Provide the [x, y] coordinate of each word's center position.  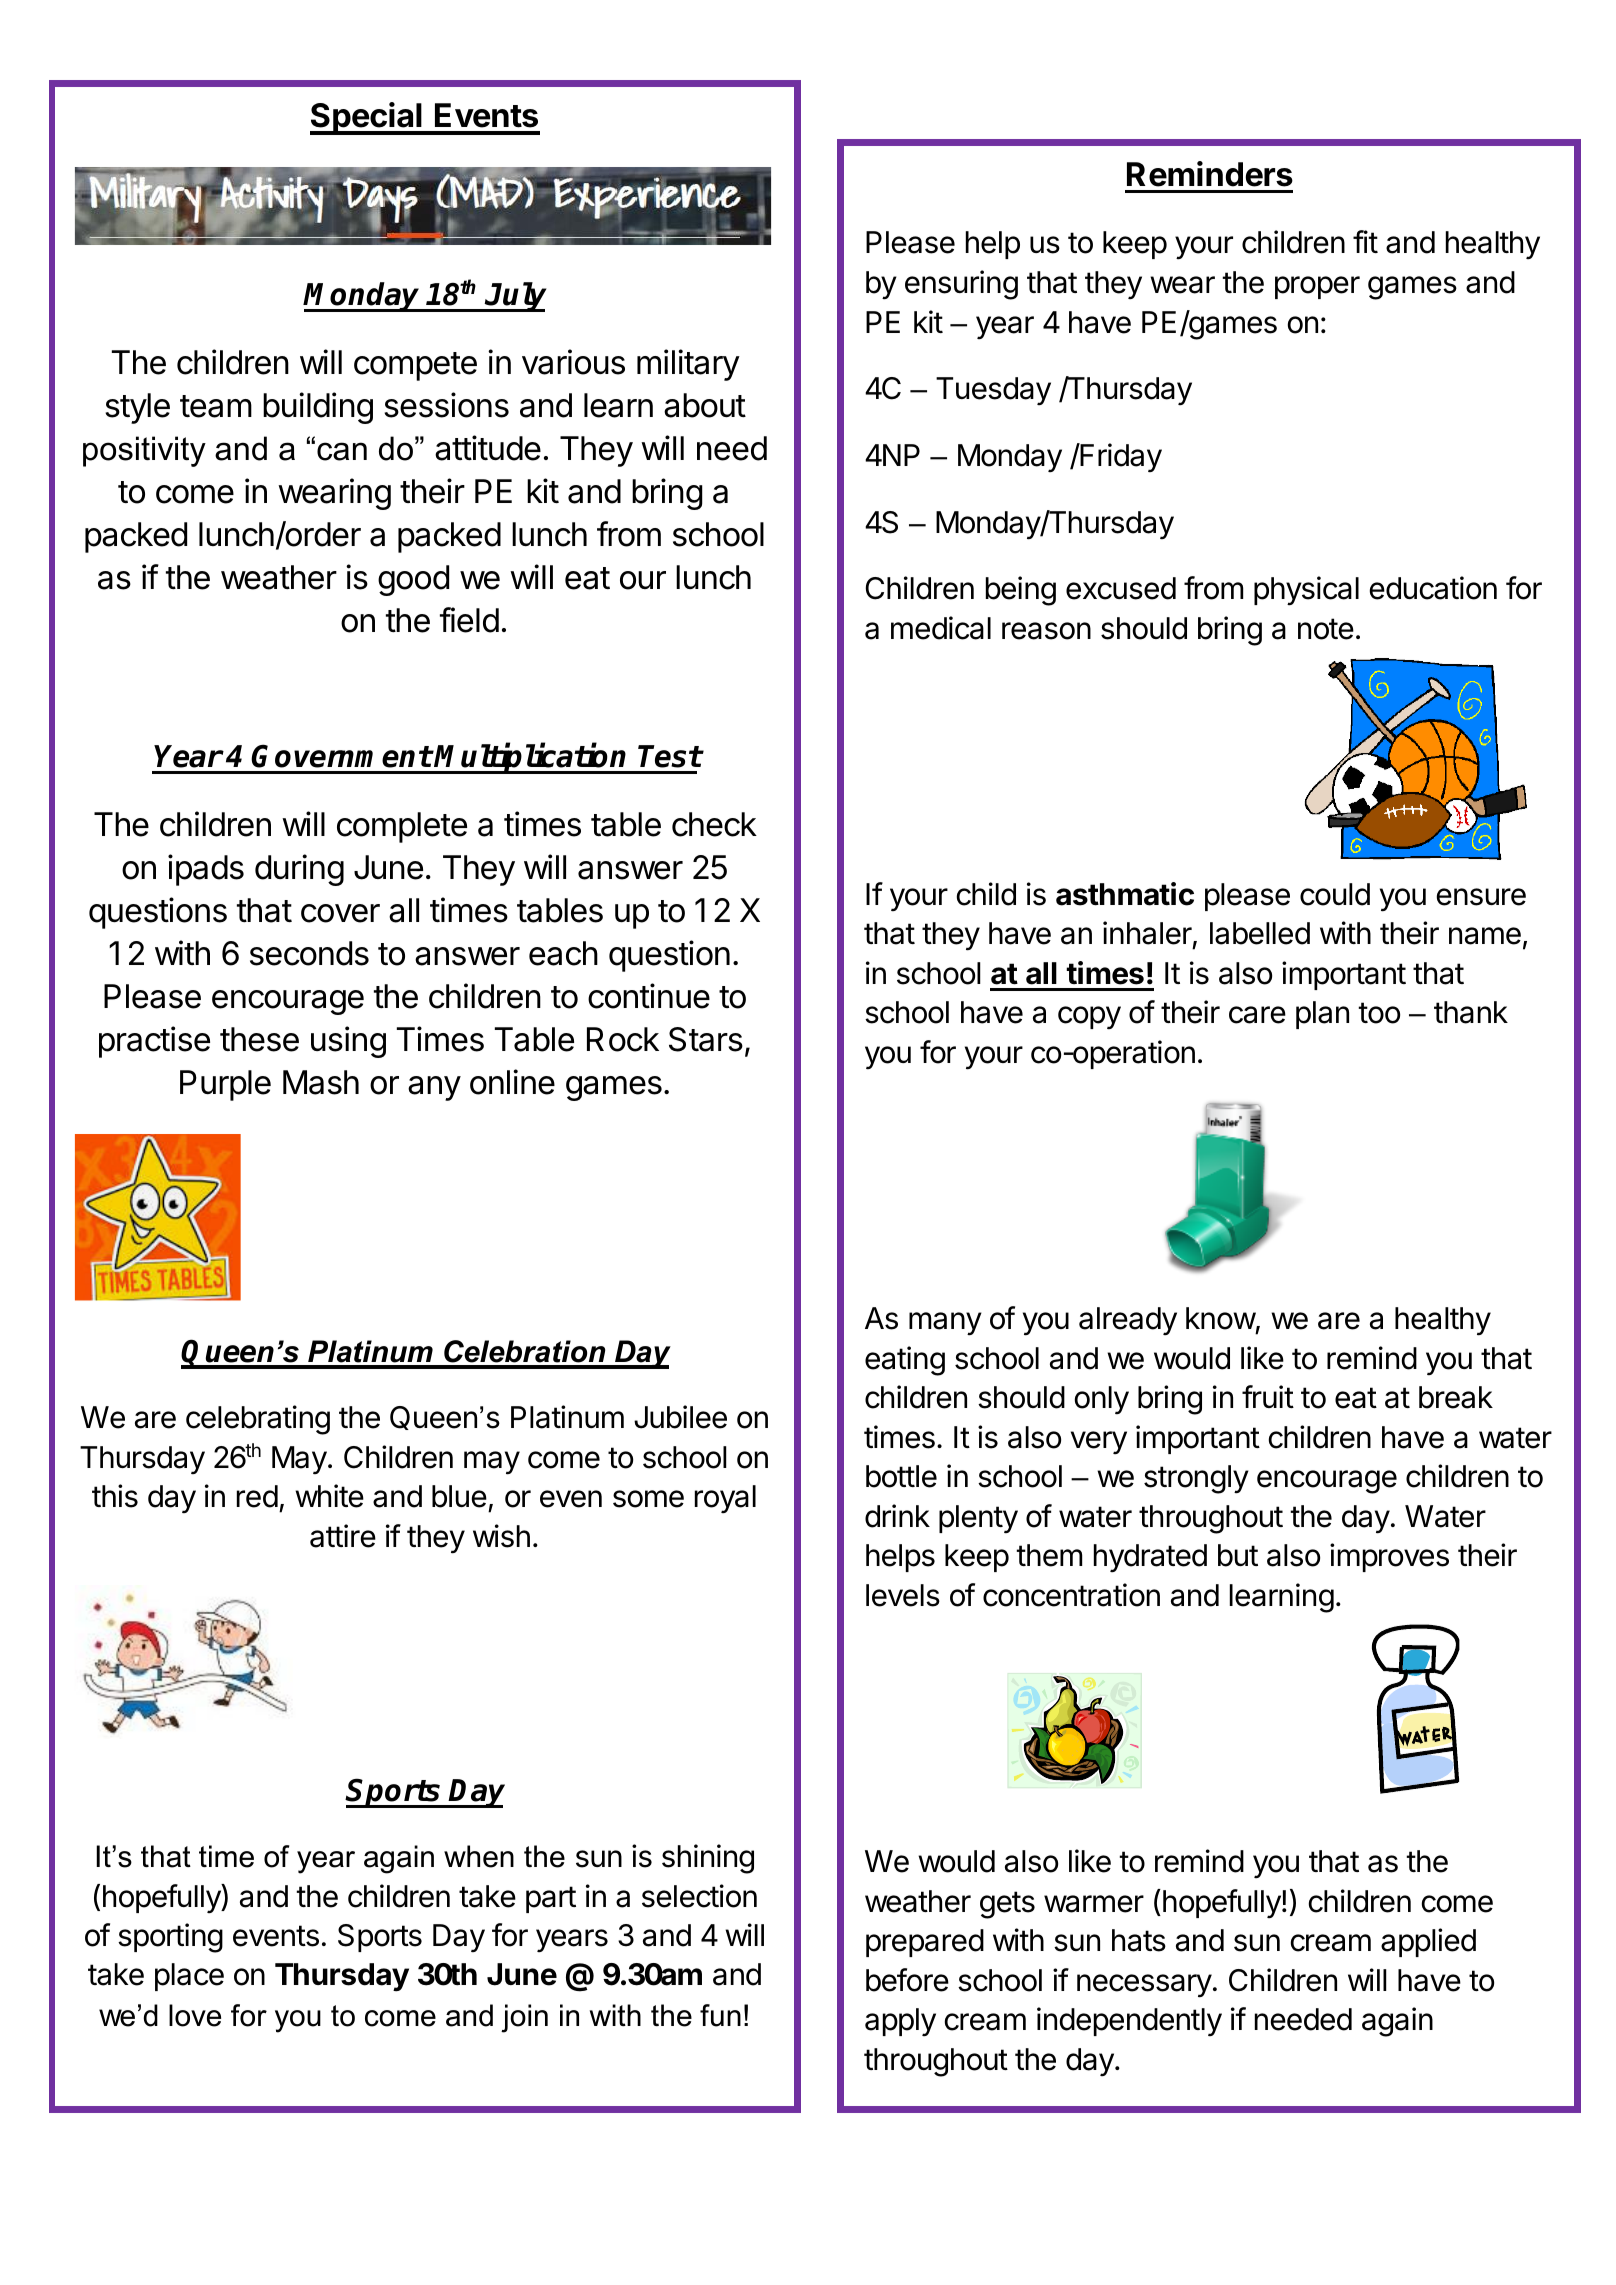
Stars [706, 1039]
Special [367, 118]
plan [1322, 1015]
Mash [321, 1082]
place [189, 1977]
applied [1428, 1942]
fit [1365, 241]
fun [720, 2015]
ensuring [961, 285]
